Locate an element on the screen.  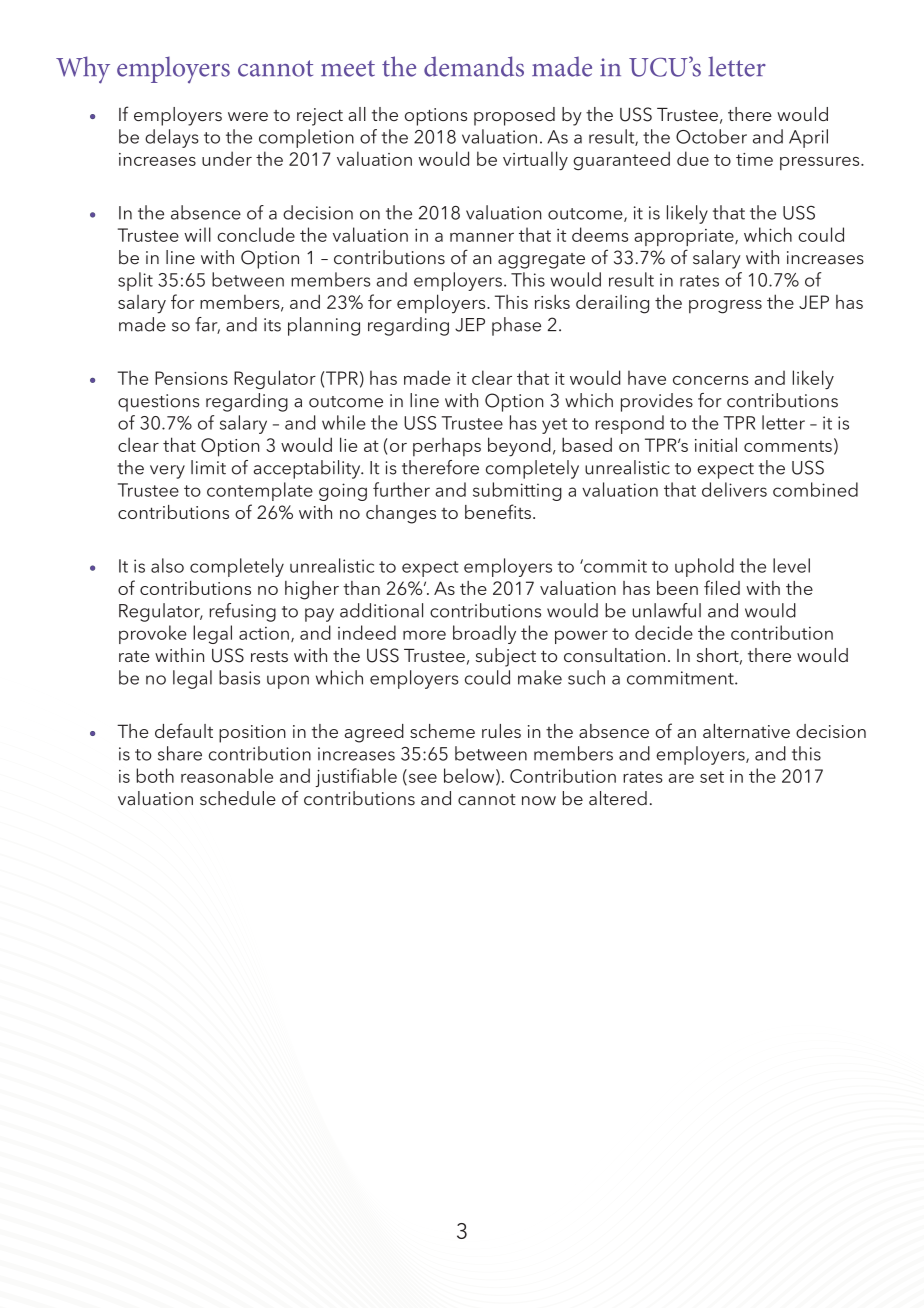
both is located at coordinates (155, 775).
